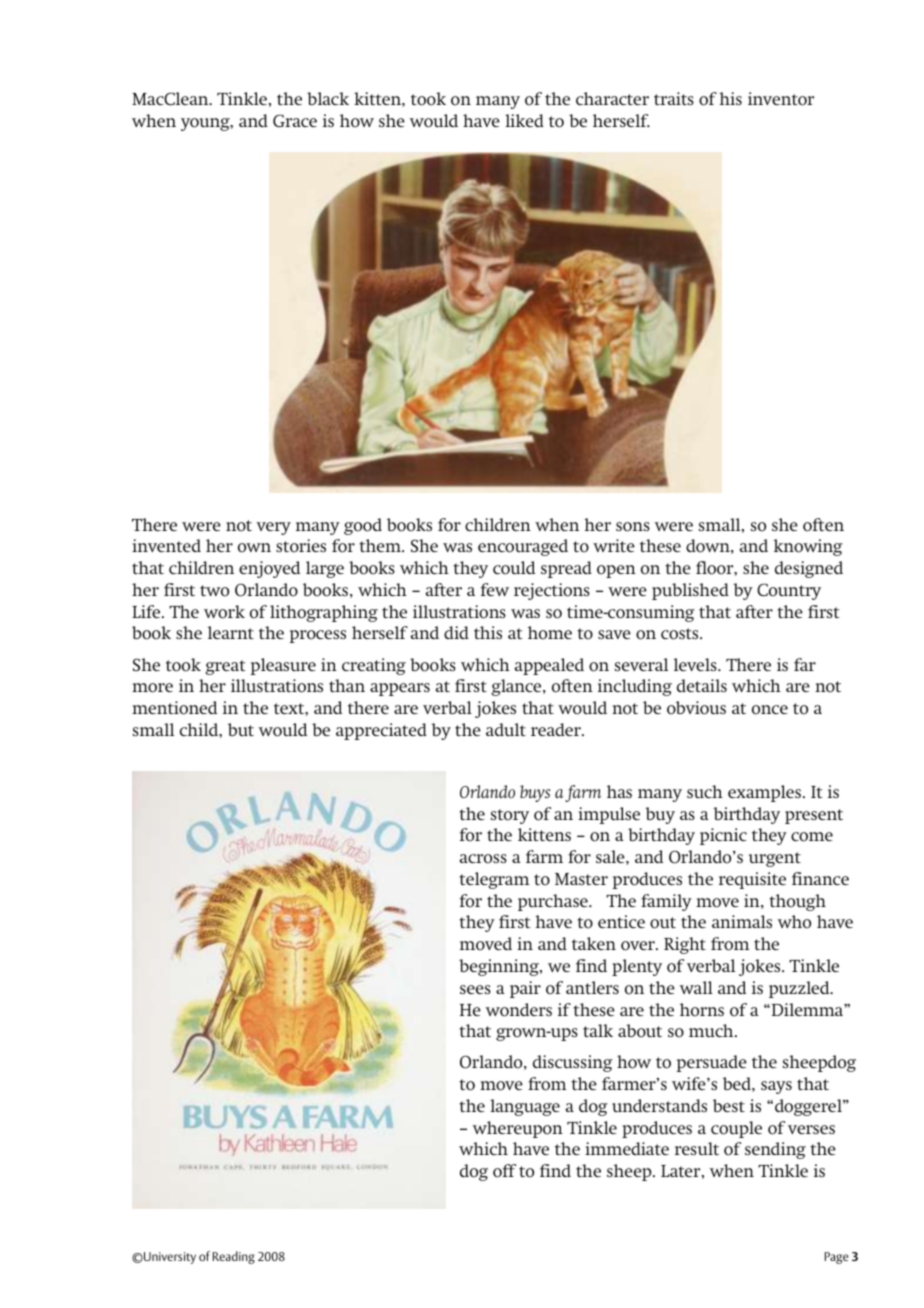 The height and width of the screenshot is (1308, 924). I want to click on glance, so click(517, 687).
